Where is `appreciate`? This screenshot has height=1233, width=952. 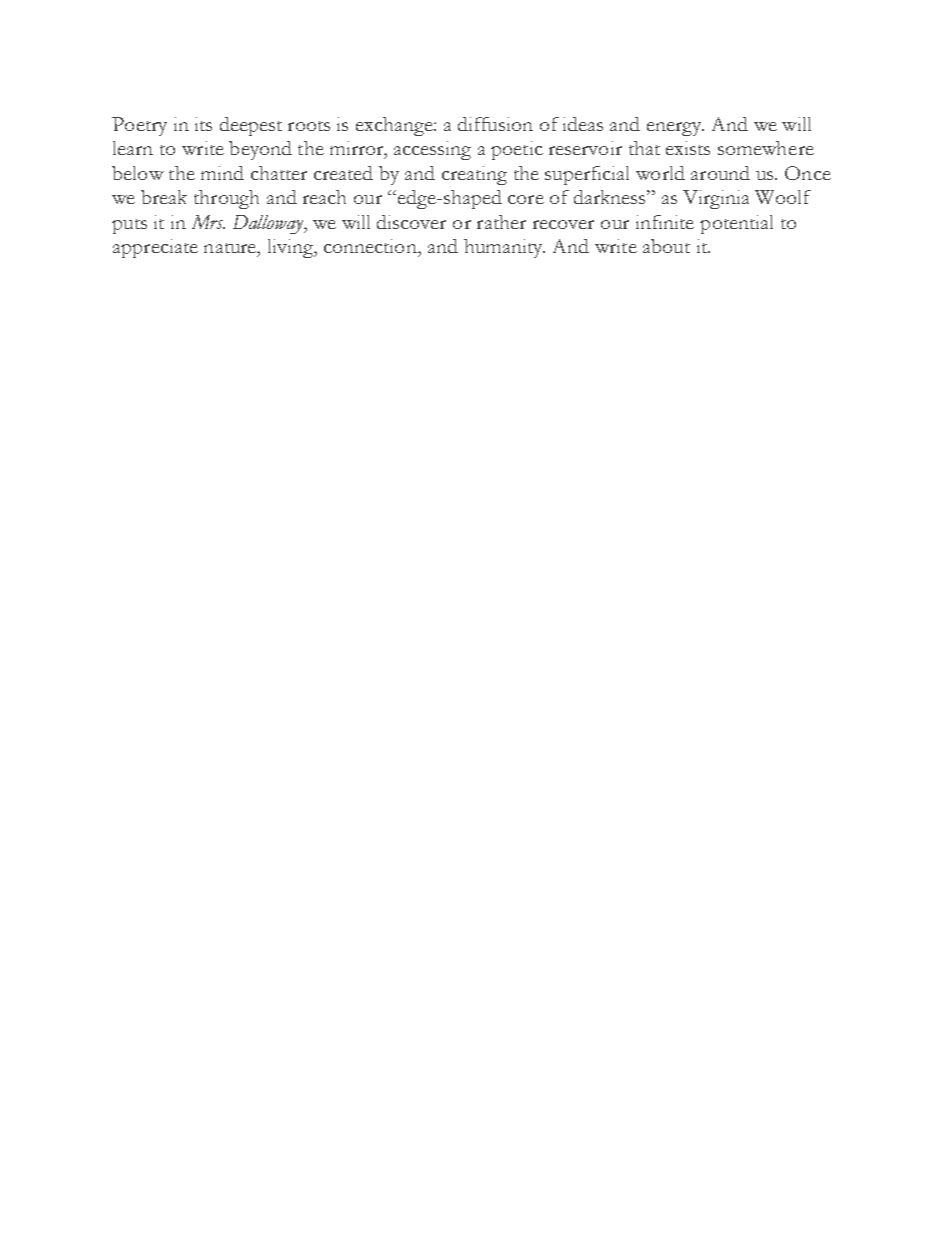
appreciate is located at coordinates (155, 248).
